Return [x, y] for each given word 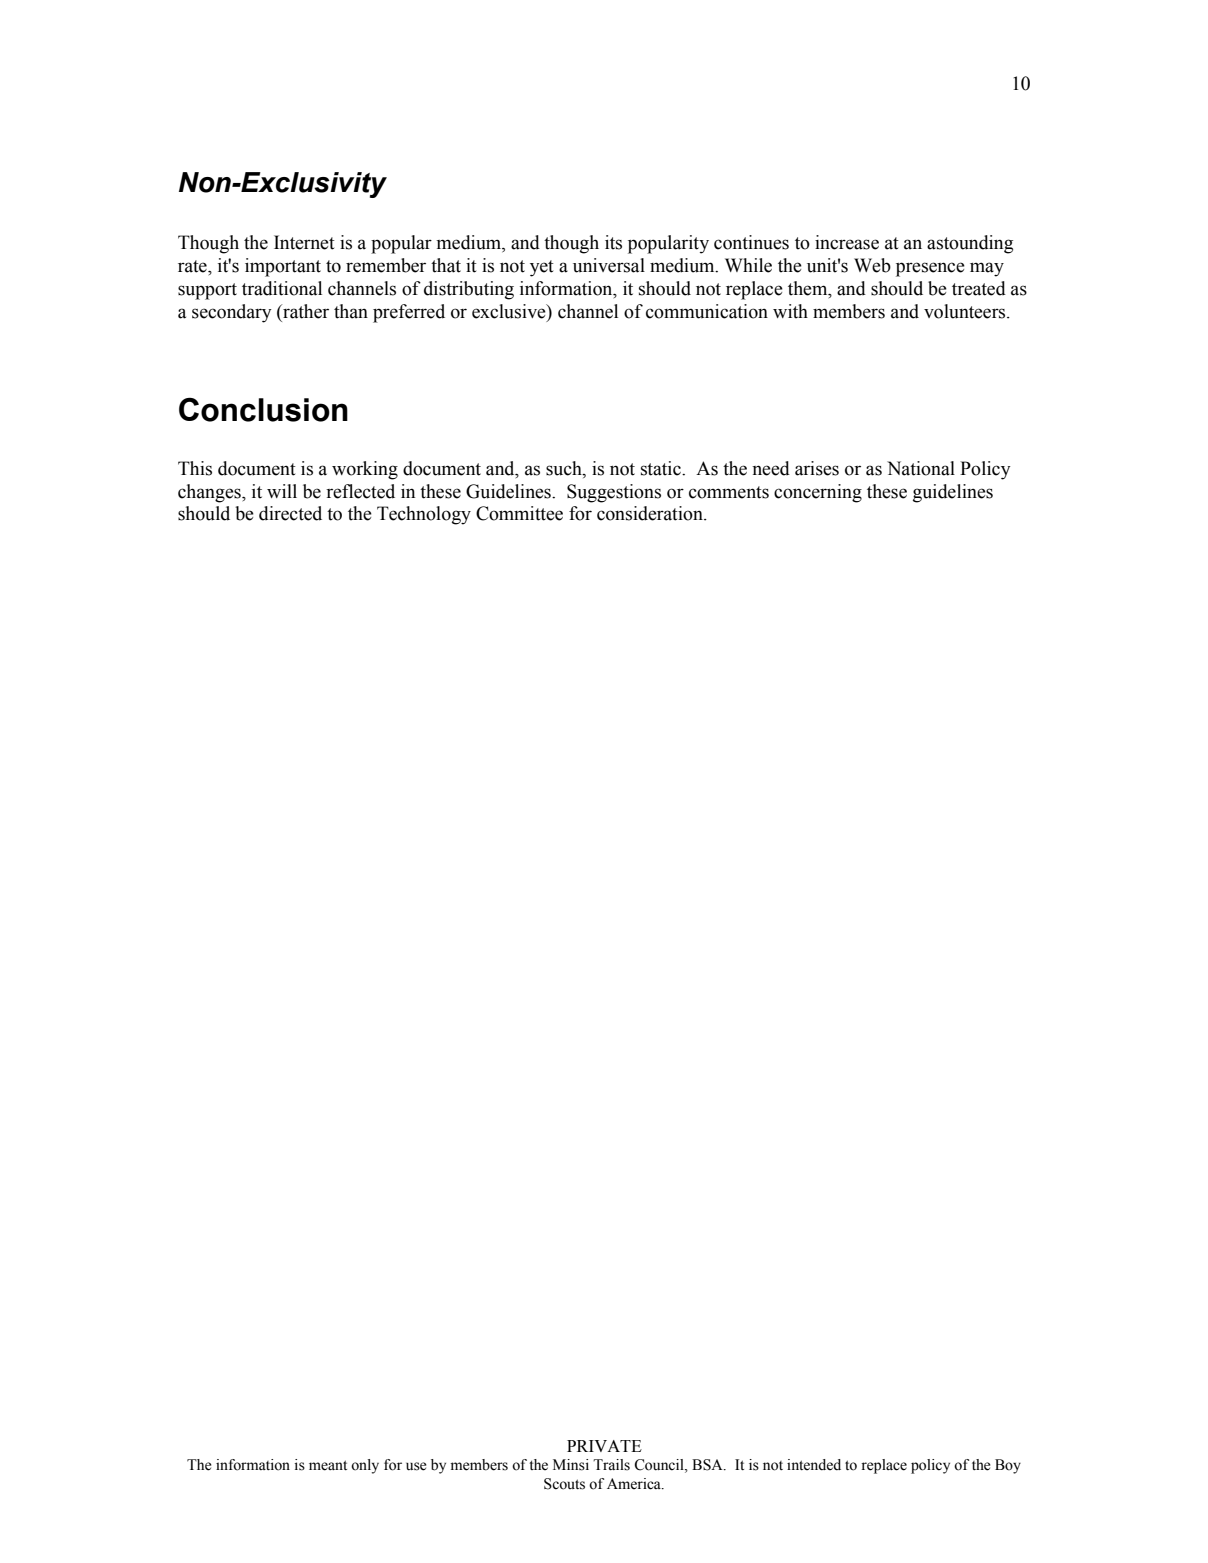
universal [609, 265]
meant [328, 1465]
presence [930, 269]
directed [290, 513]
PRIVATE [604, 1446]
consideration [651, 513]
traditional [282, 288]
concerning [818, 493]
